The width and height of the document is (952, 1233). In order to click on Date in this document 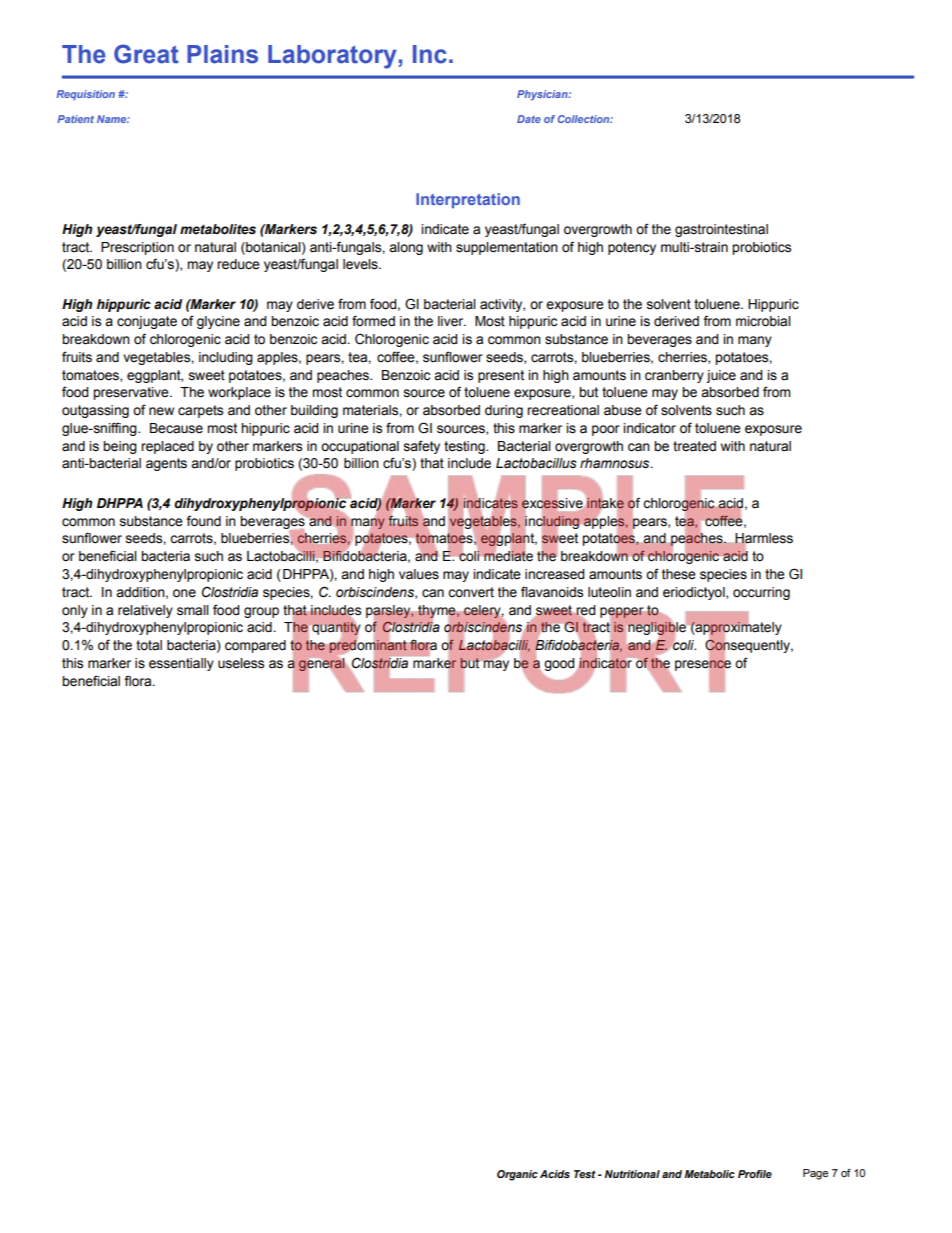, I will do `click(529, 119)`.
